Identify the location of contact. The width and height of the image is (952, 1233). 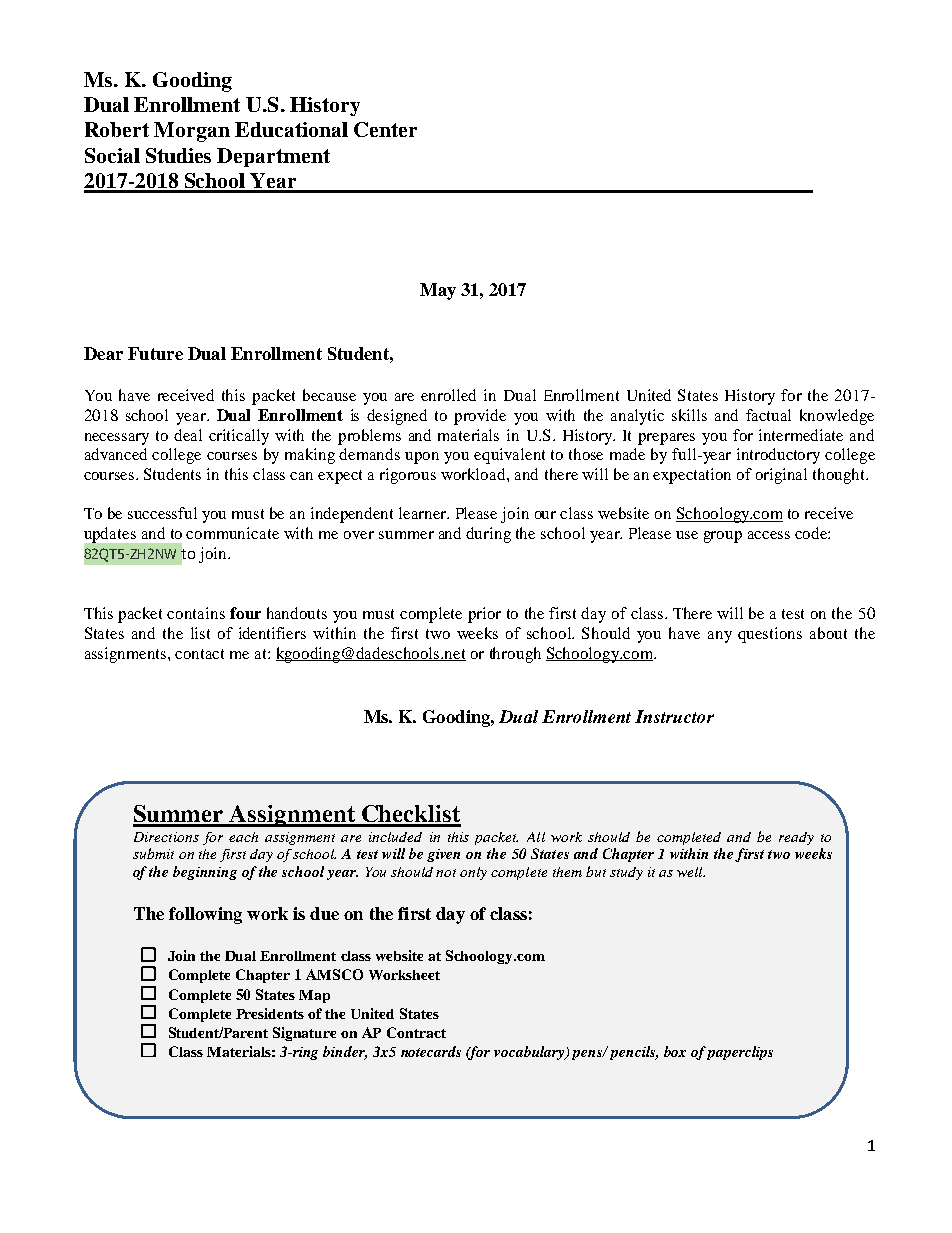
(199, 654).
